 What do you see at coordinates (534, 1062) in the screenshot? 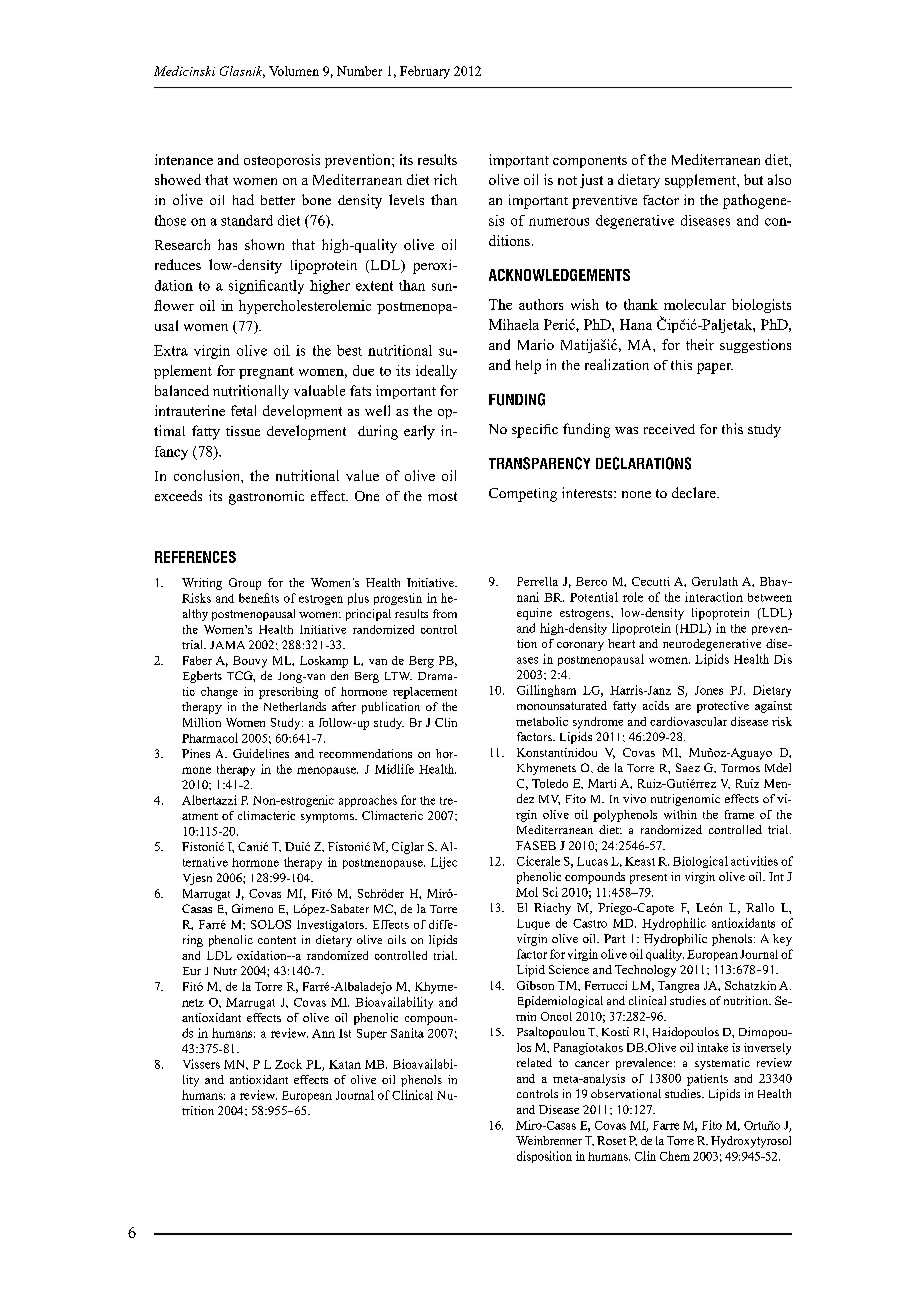
I see `related` at bounding box center [534, 1062].
